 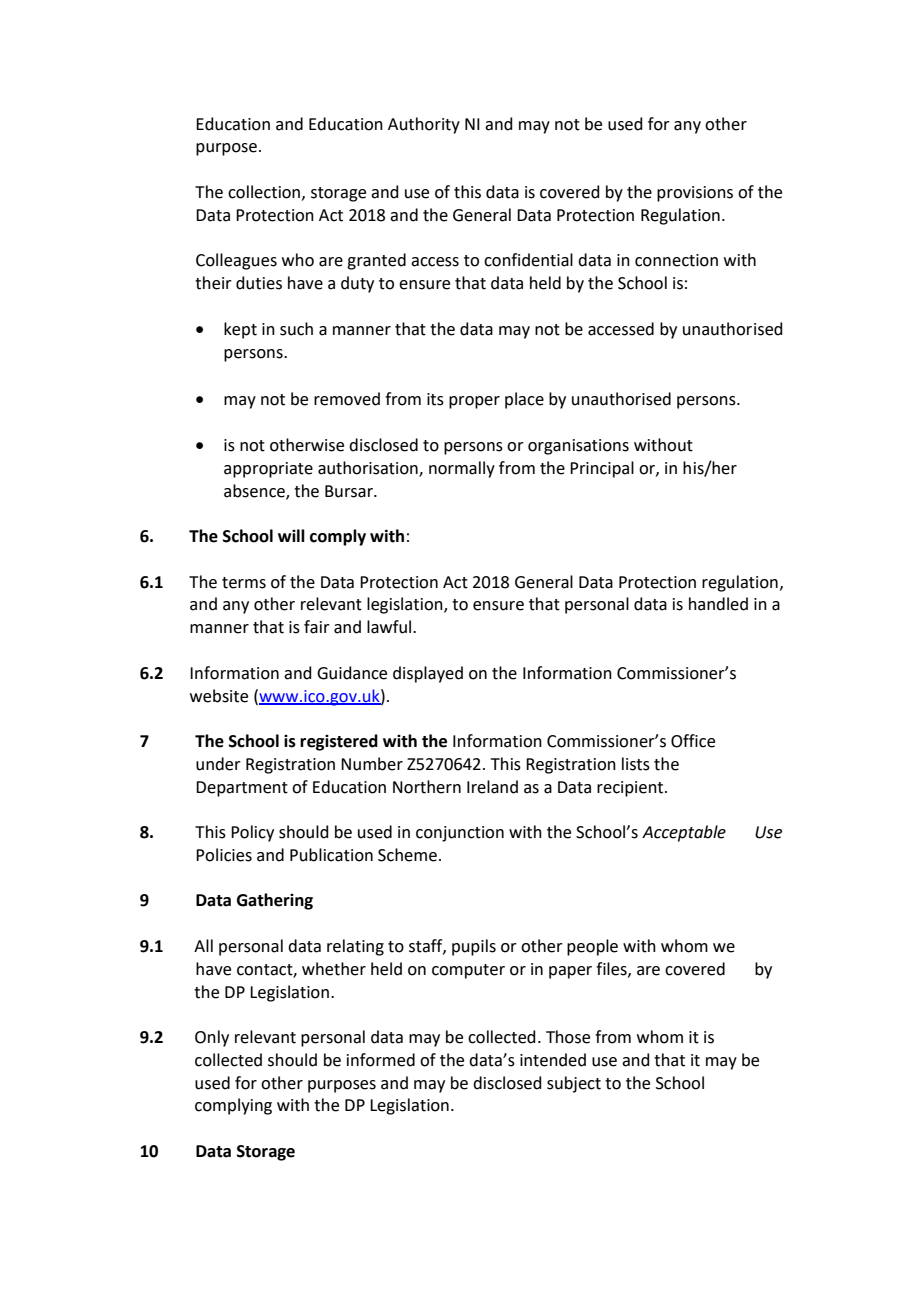 What do you see at coordinates (381, 1060) in the image?
I see `informed` at bounding box center [381, 1060].
